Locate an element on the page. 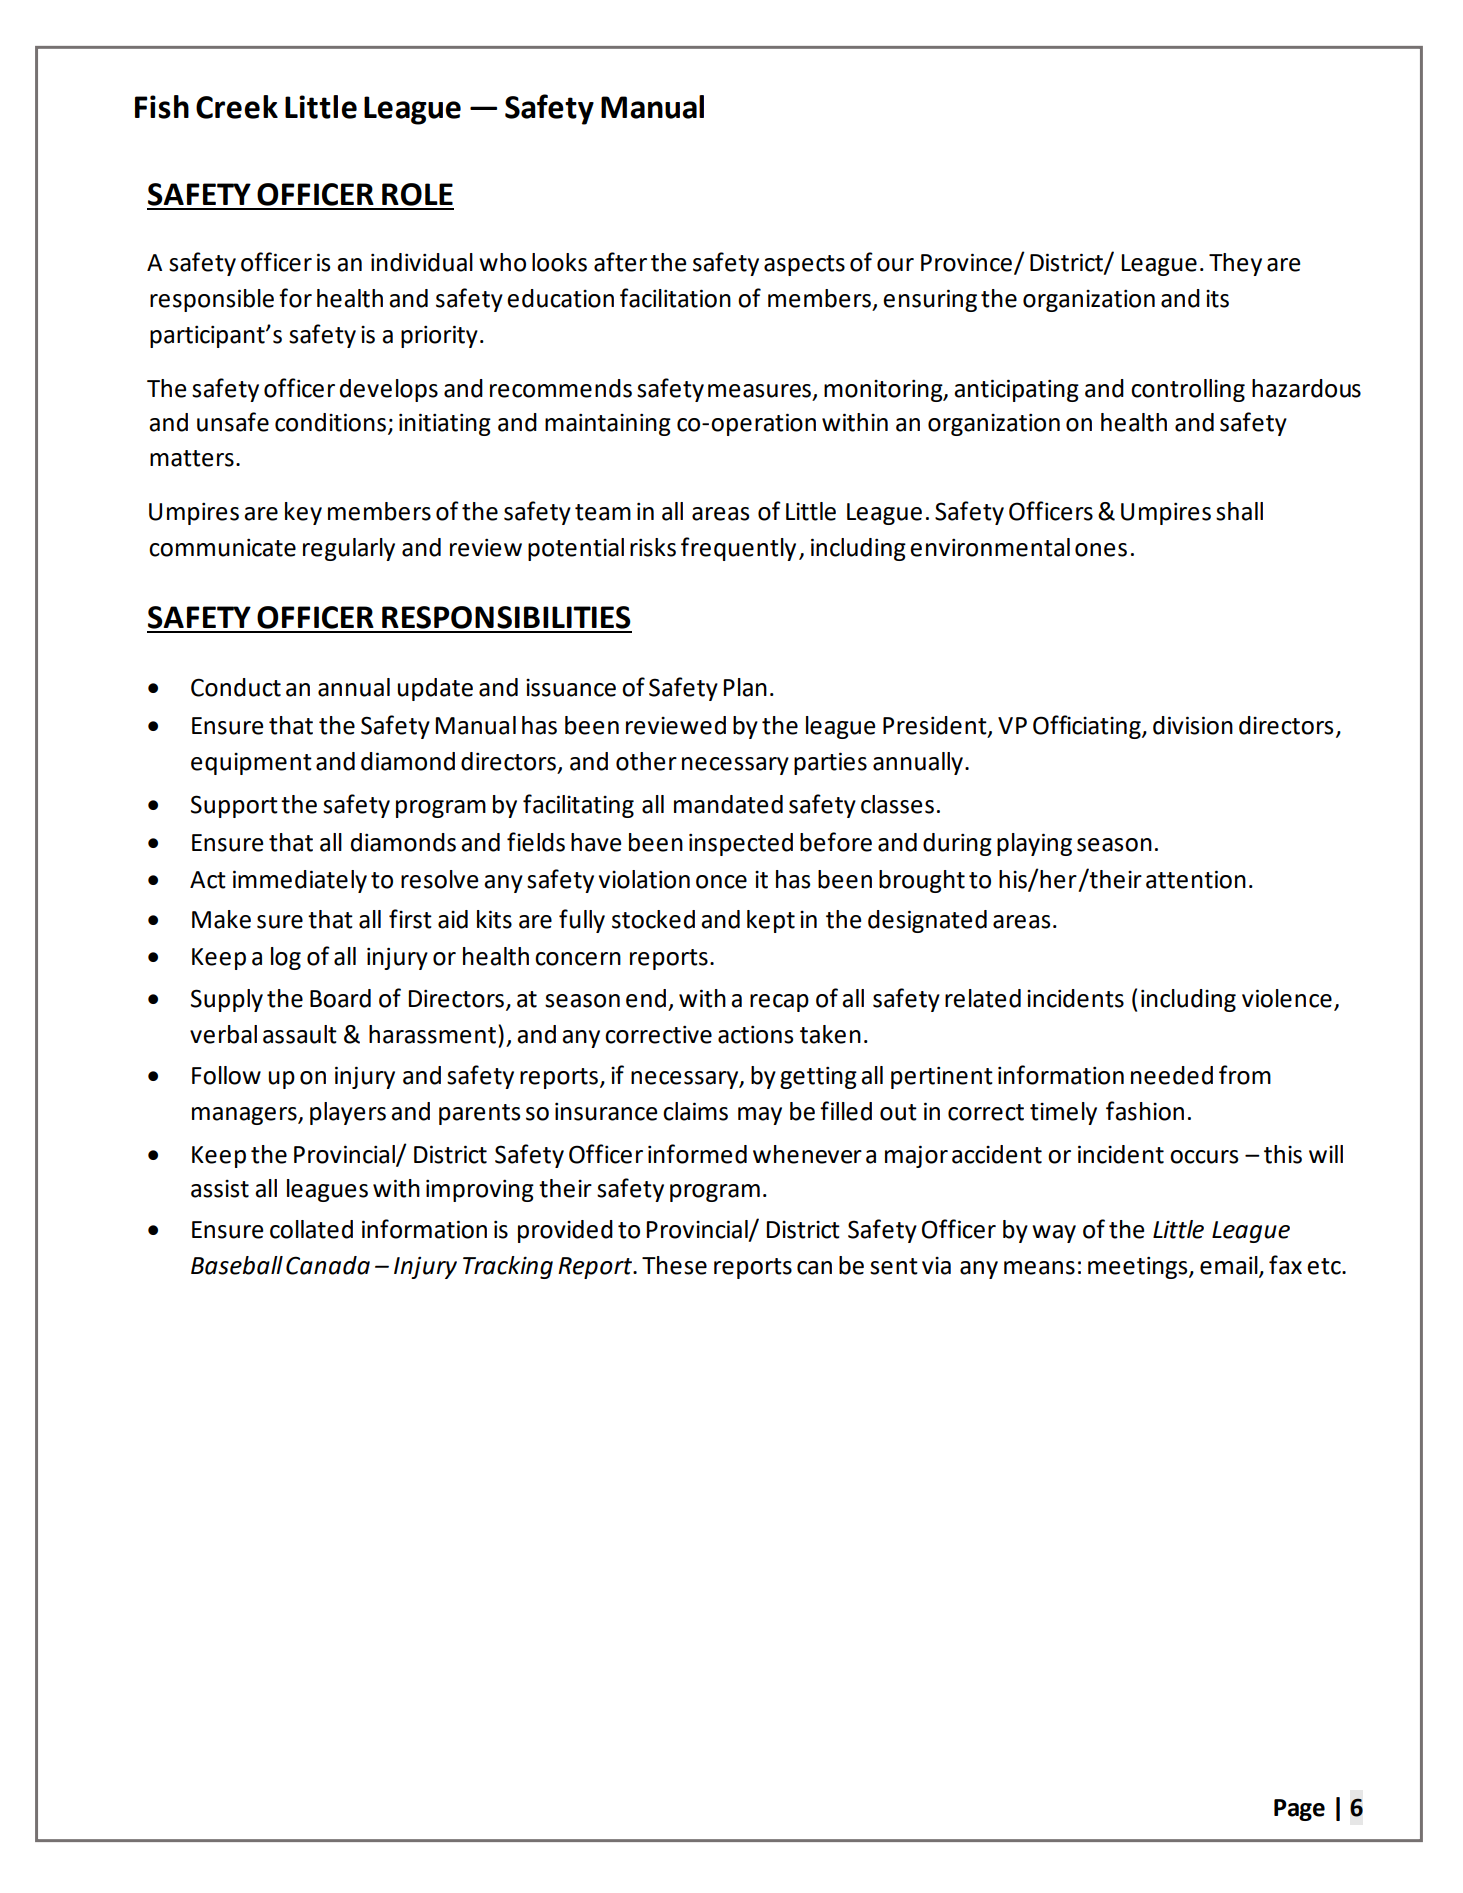  Page is located at coordinates (1299, 1810).
